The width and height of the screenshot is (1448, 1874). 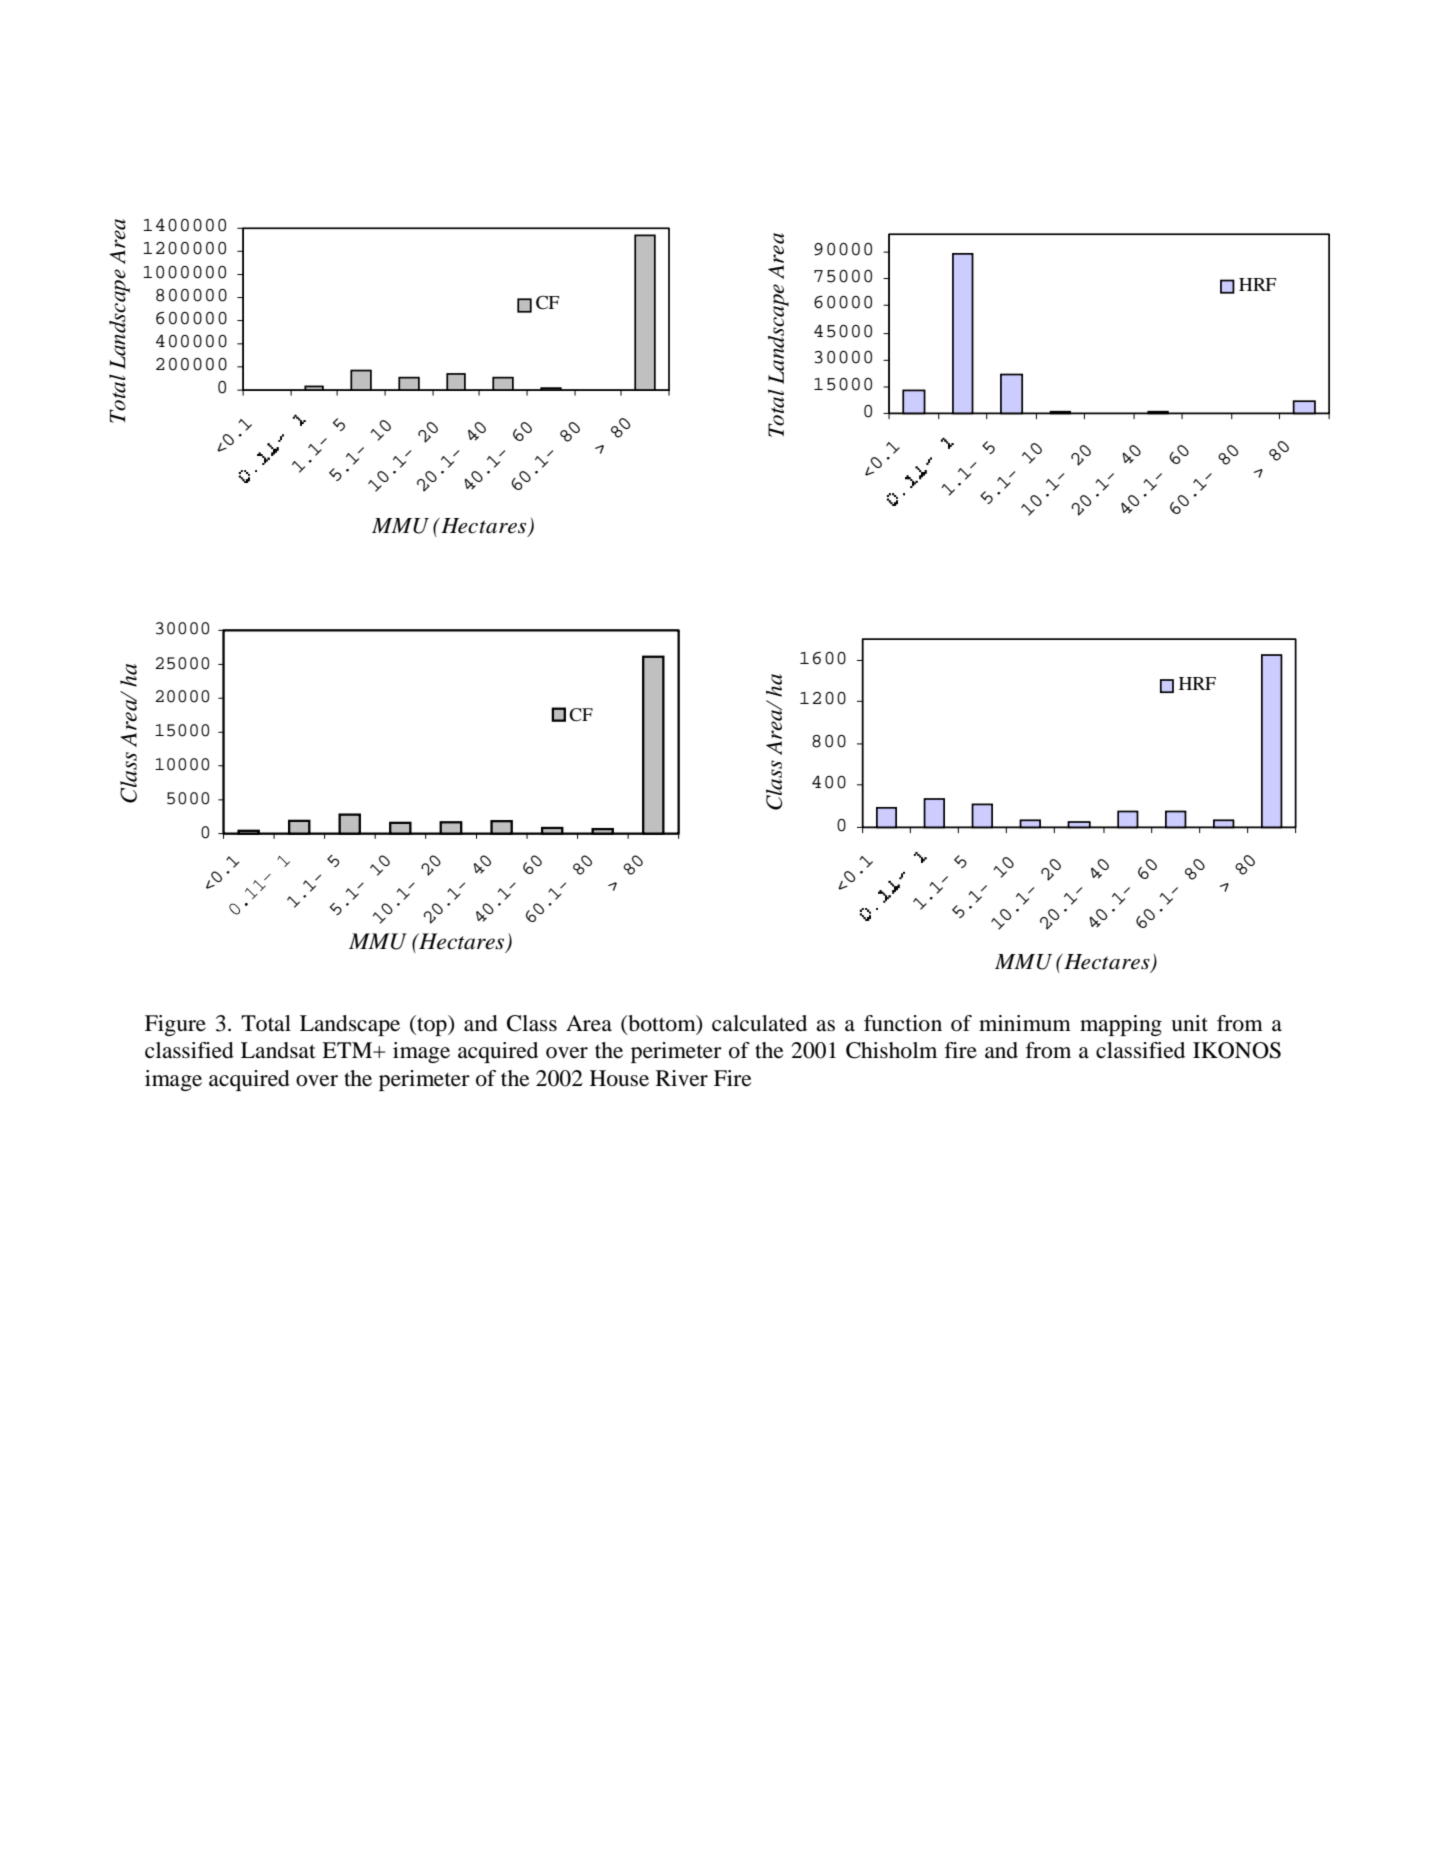 I want to click on Chisholm, so click(x=891, y=1050).
